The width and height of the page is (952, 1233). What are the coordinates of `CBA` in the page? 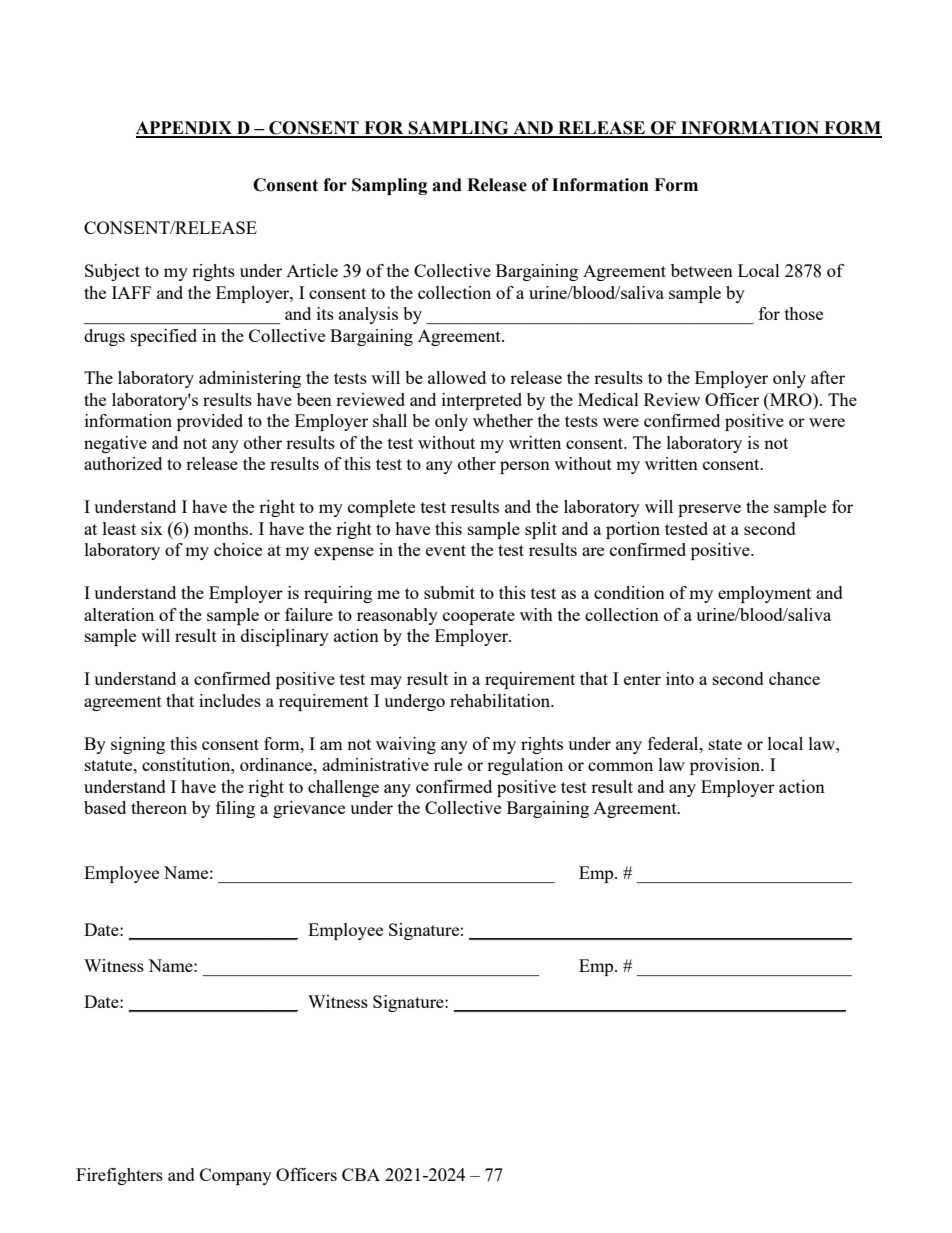 It's located at (361, 1174).
